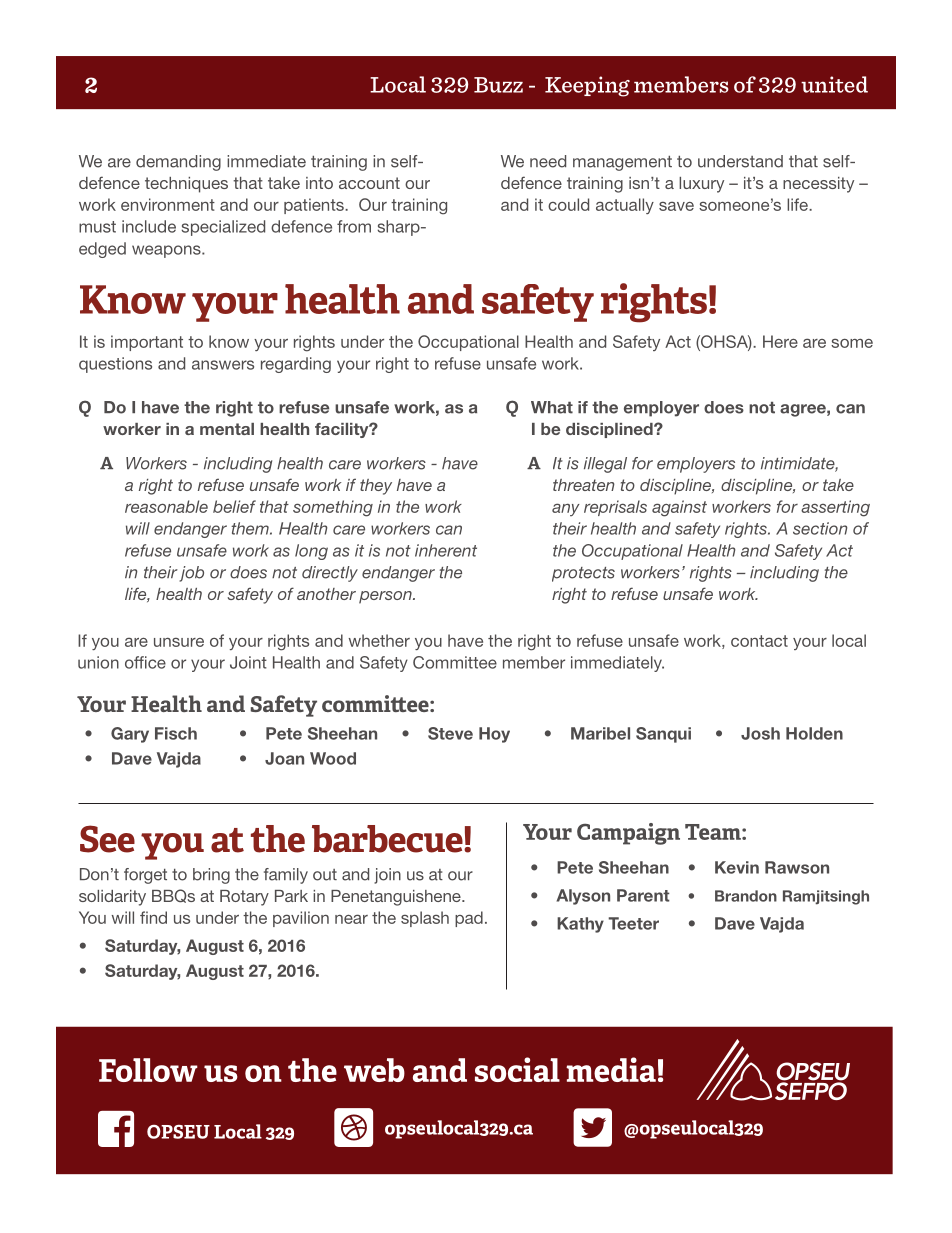 The image size is (952, 1233). I want to click on Follow, so click(148, 1070).
